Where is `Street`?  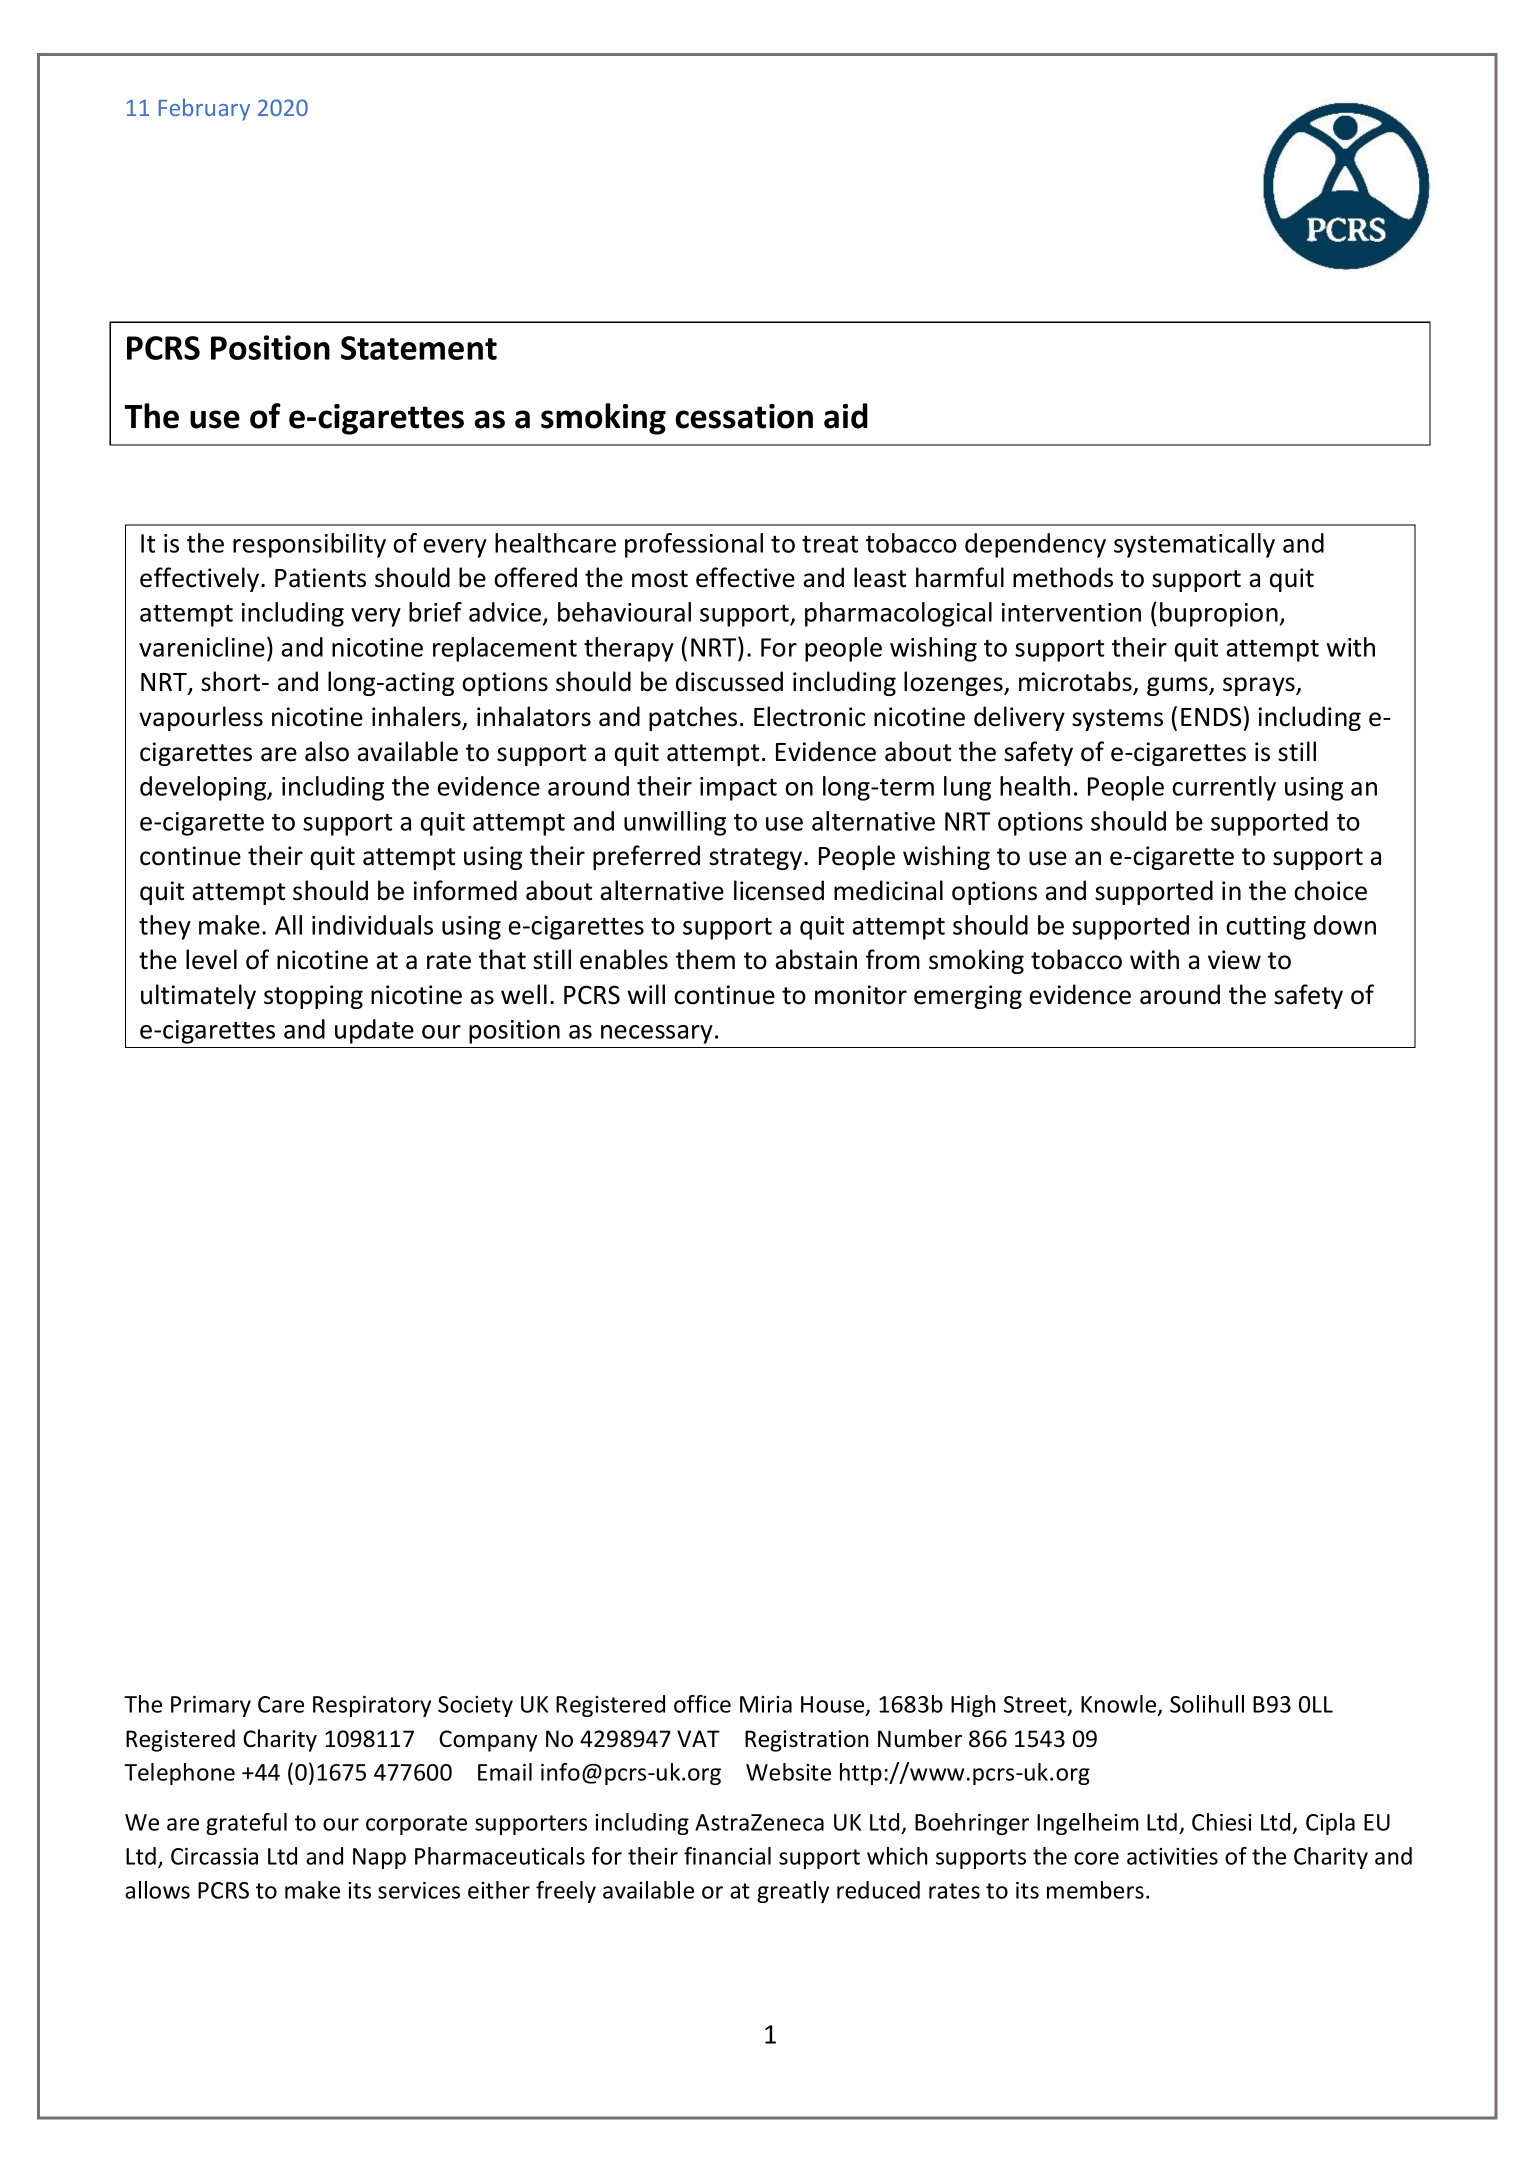
Street is located at coordinates (1036, 1706).
